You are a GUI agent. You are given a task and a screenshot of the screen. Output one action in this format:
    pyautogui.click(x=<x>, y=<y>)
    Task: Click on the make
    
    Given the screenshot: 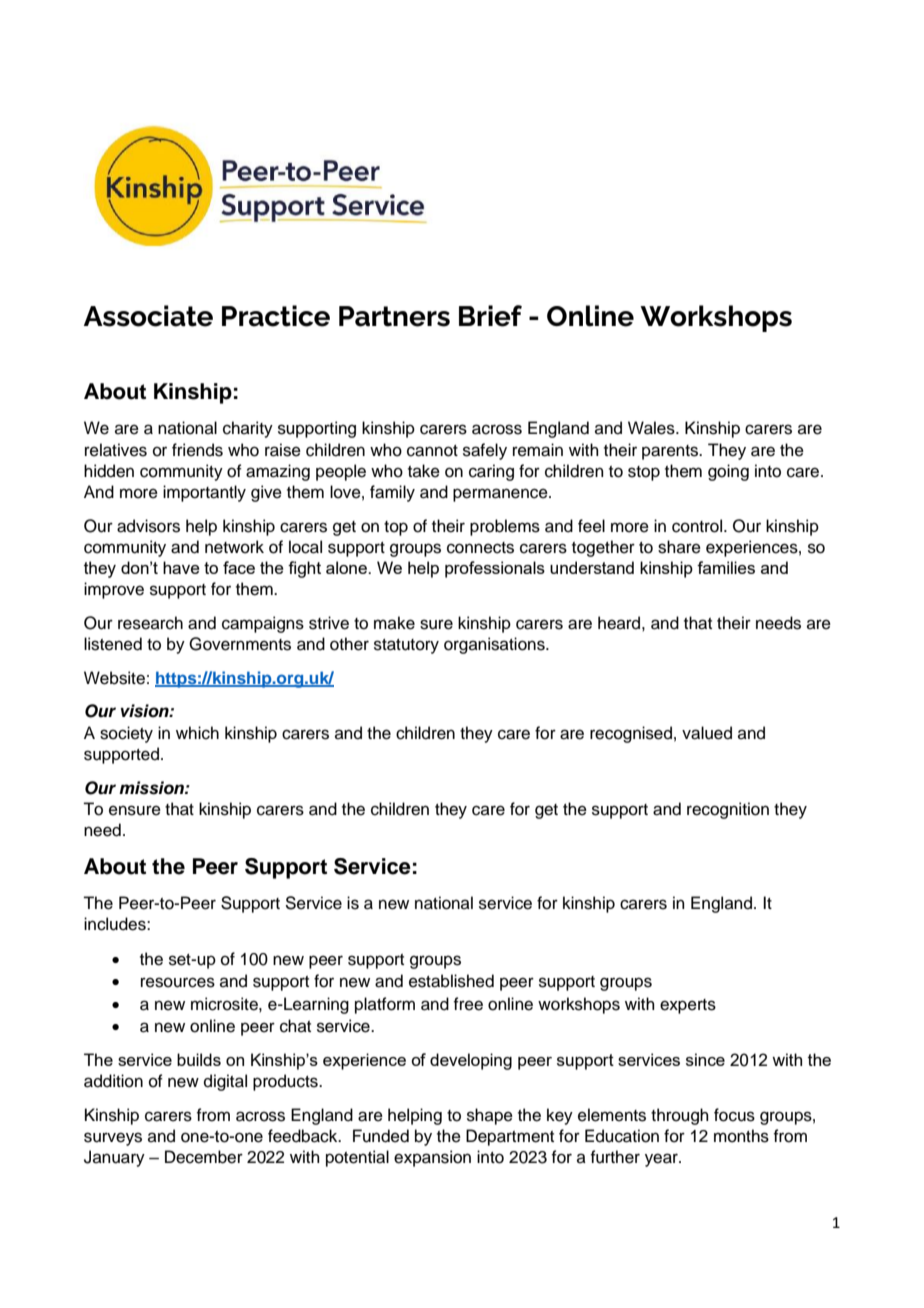 What is the action you would take?
    pyautogui.click(x=394, y=623)
